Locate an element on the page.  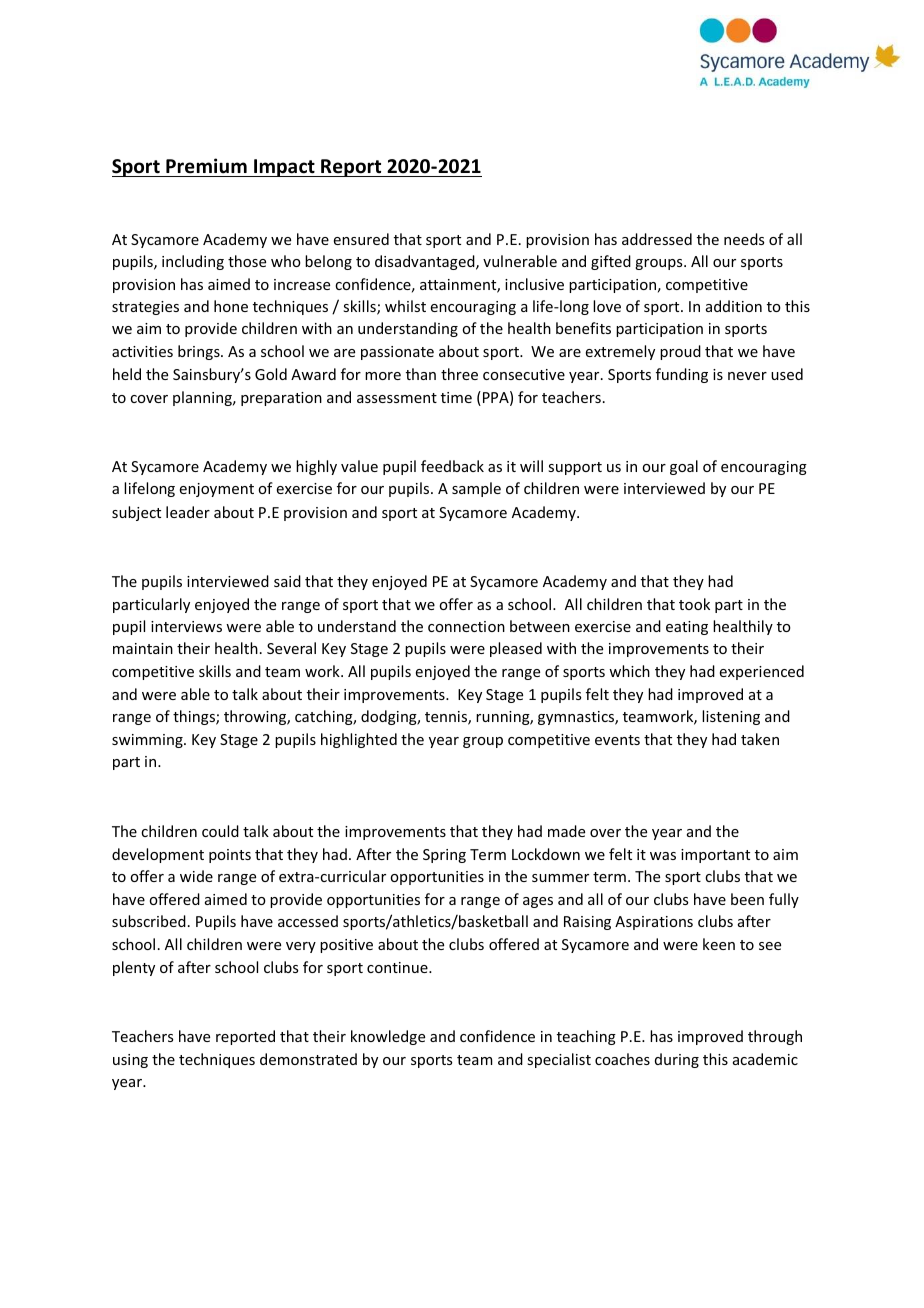
Premium is located at coordinates (206, 166).
